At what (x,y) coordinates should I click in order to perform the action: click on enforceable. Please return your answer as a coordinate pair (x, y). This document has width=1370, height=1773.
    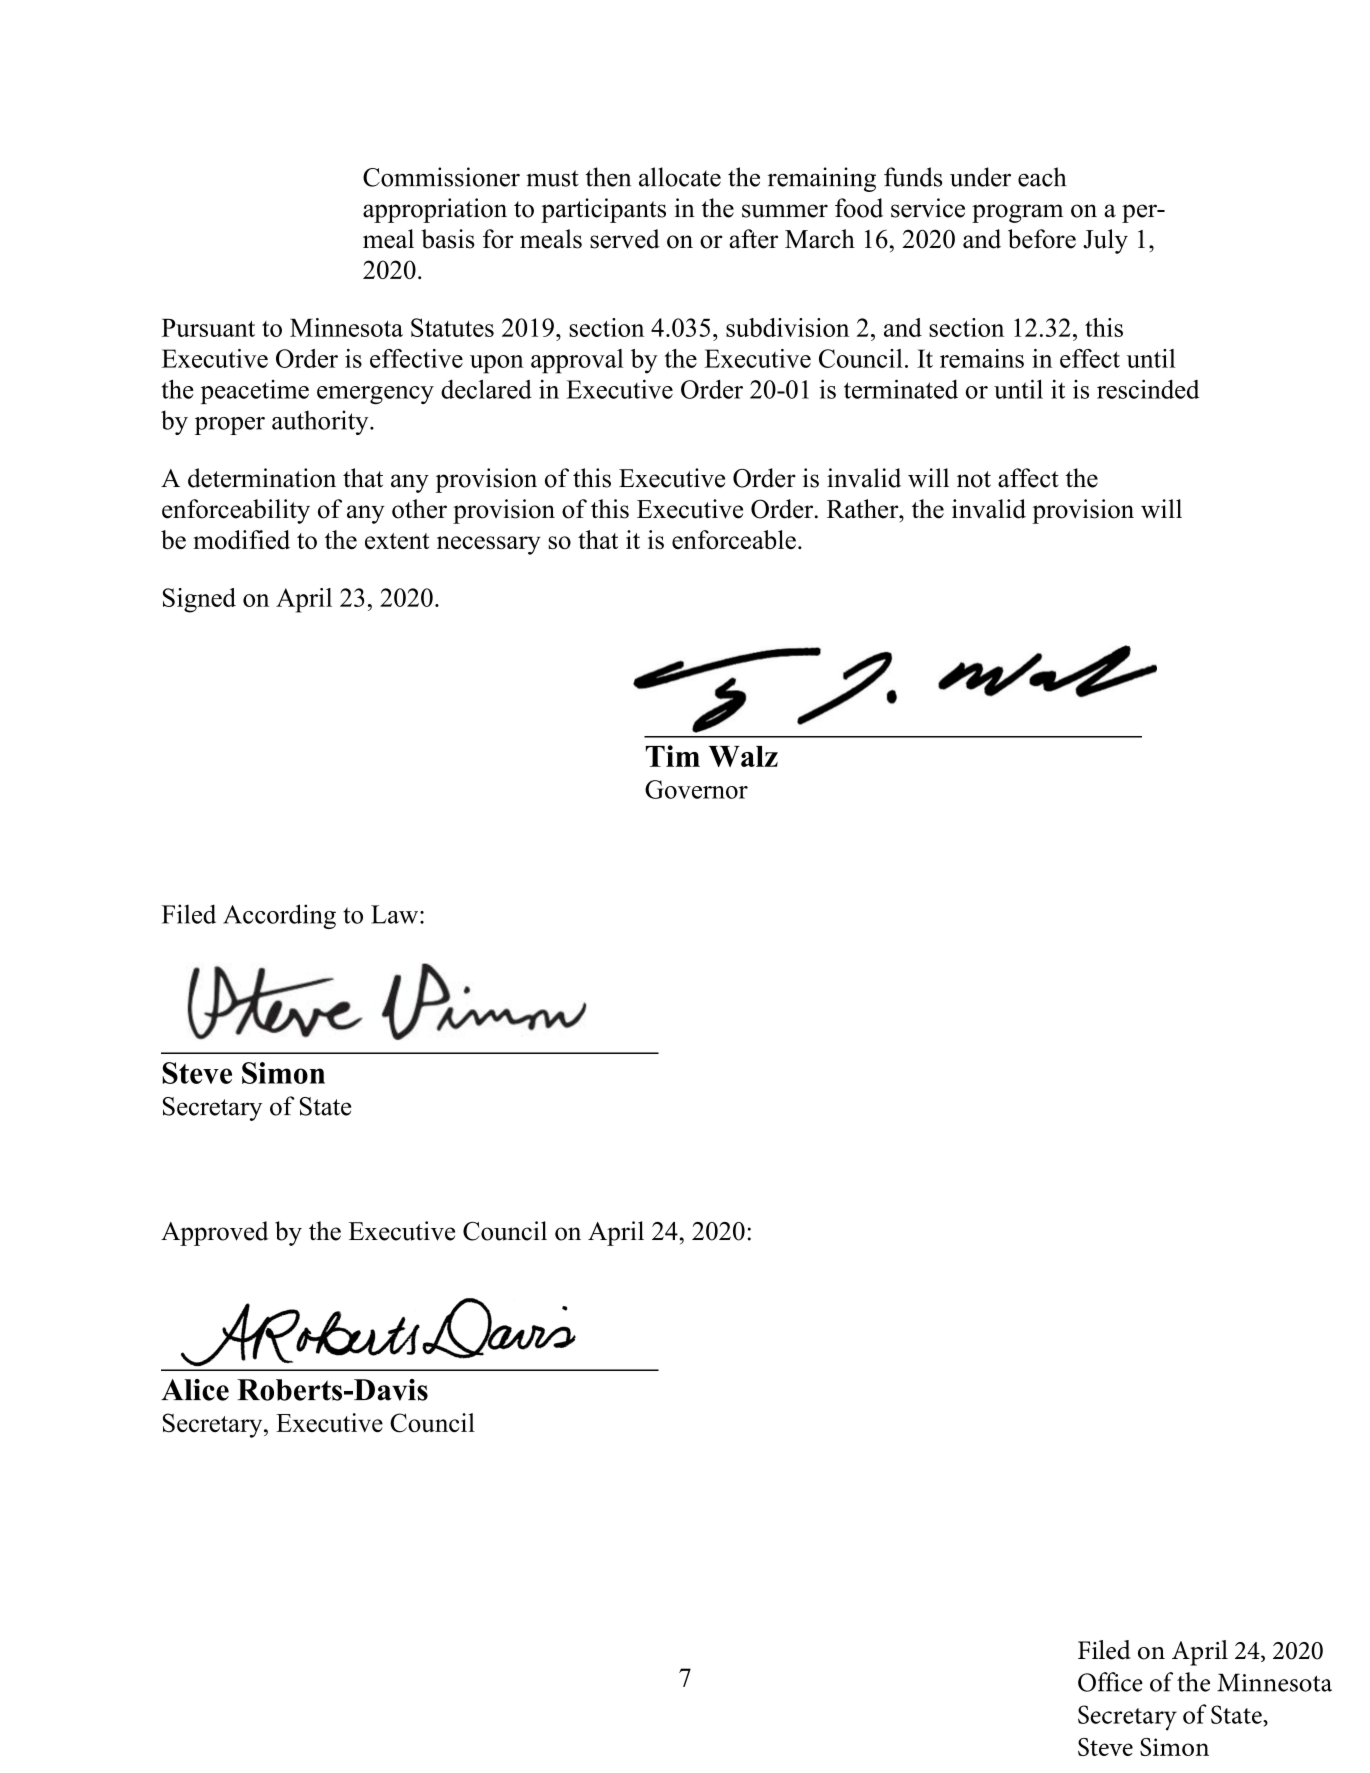
    Looking at the image, I should click on (734, 539).
